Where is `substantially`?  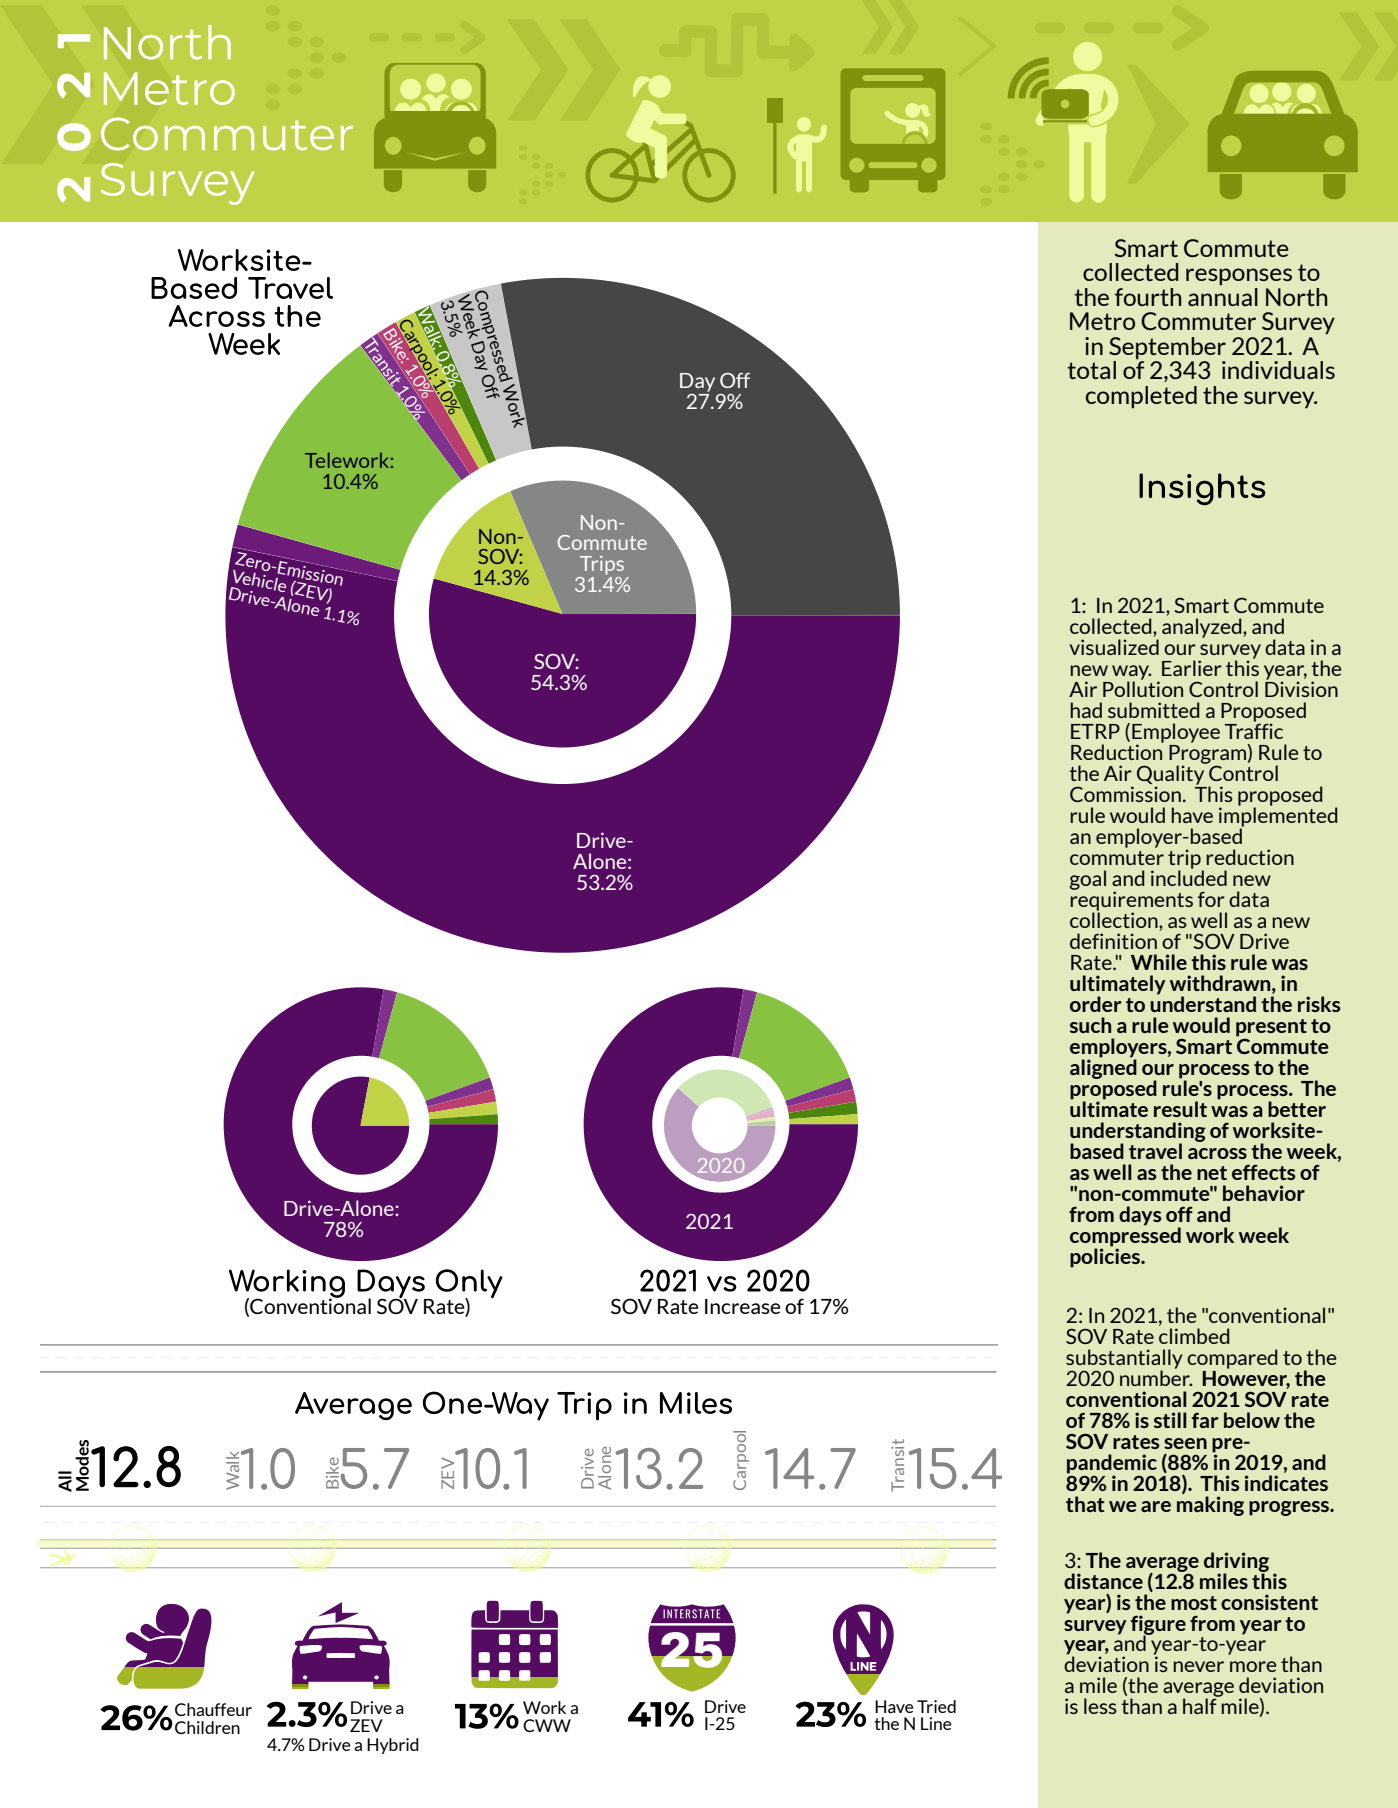
substantially is located at coordinates (1124, 1360).
